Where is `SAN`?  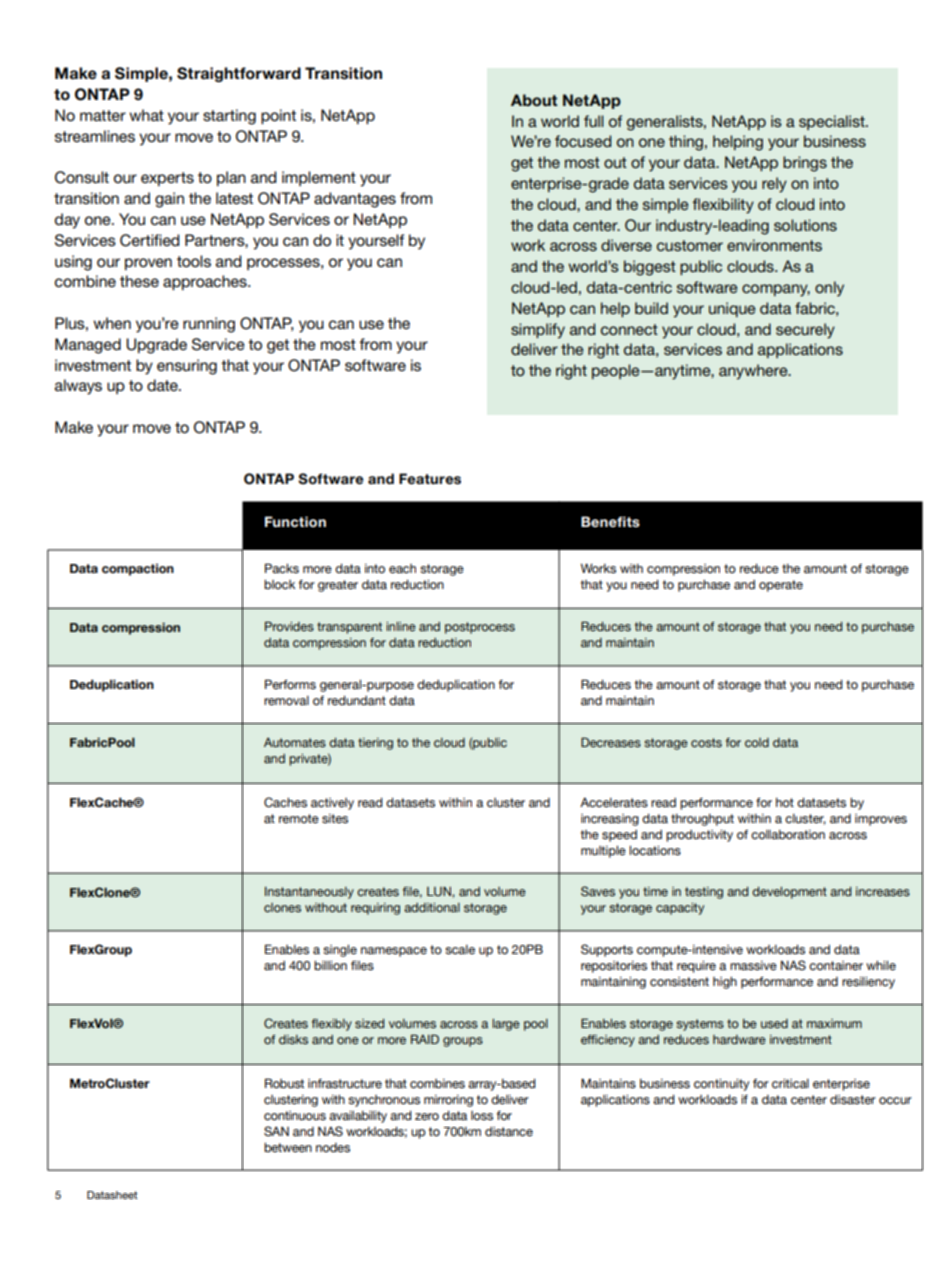 SAN is located at coordinates (276, 1131).
